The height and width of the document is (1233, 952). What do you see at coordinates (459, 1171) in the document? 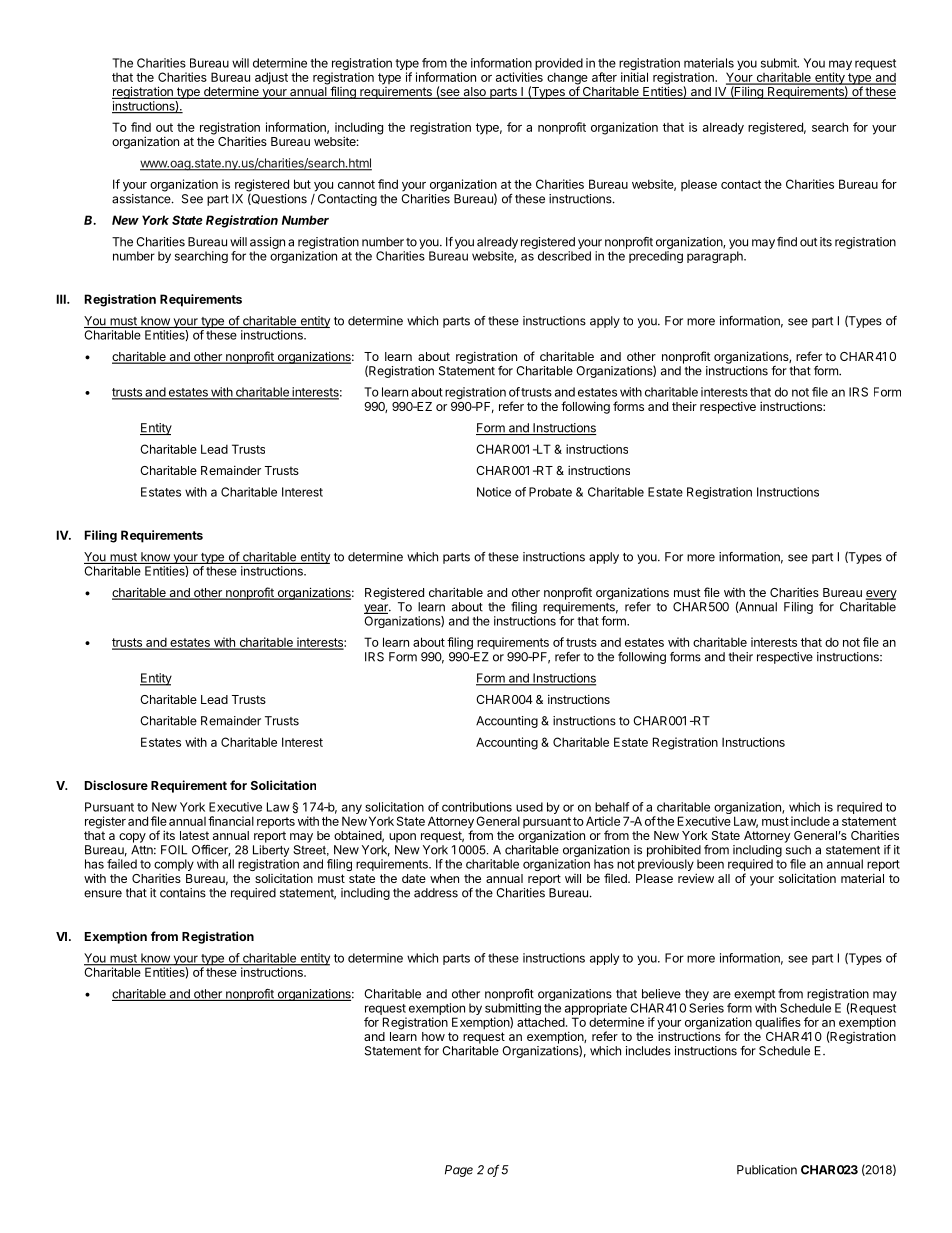
I see `Page` at bounding box center [459, 1171].
